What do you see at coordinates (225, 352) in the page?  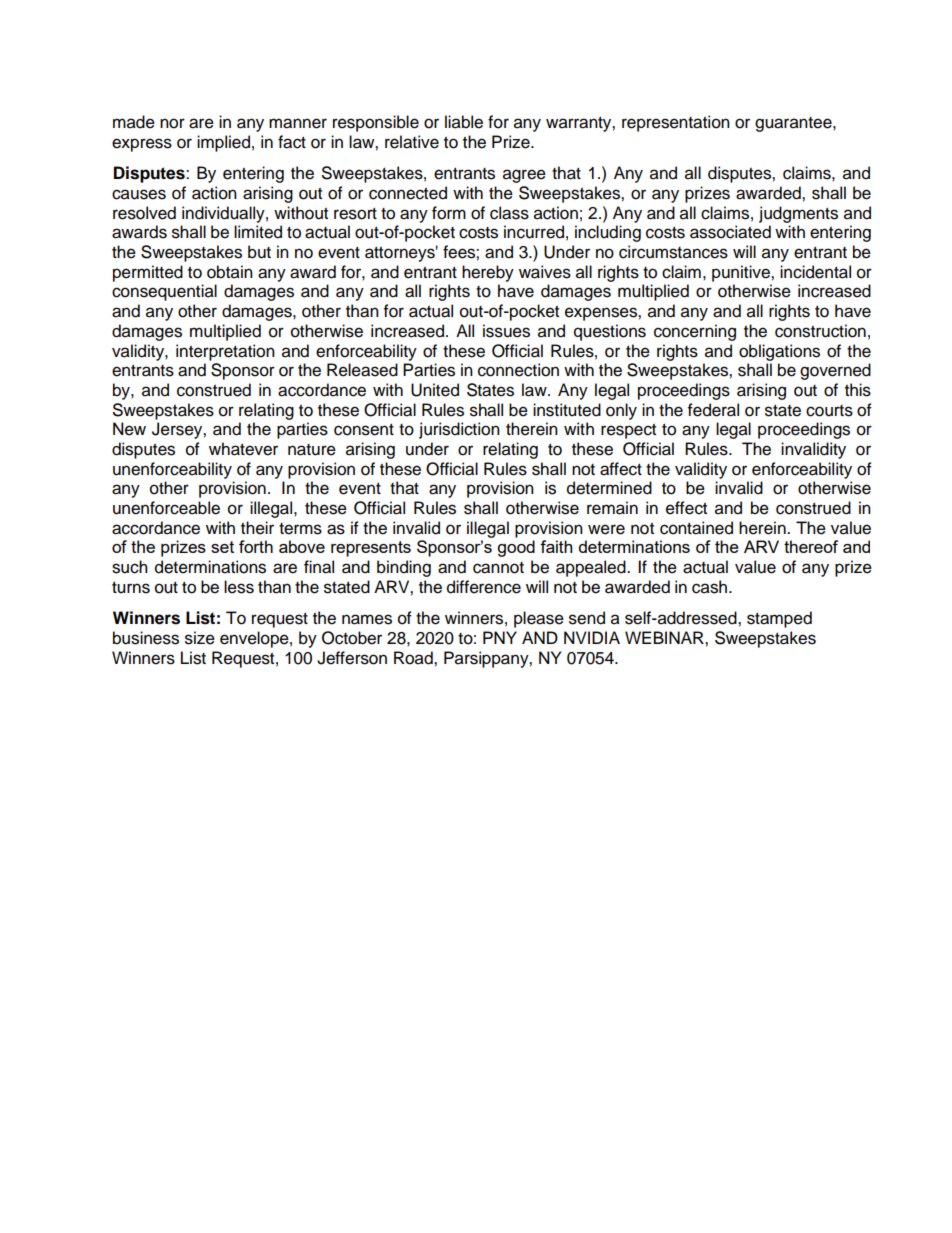 I see `interpretation` at bounding box center [225, 352].
